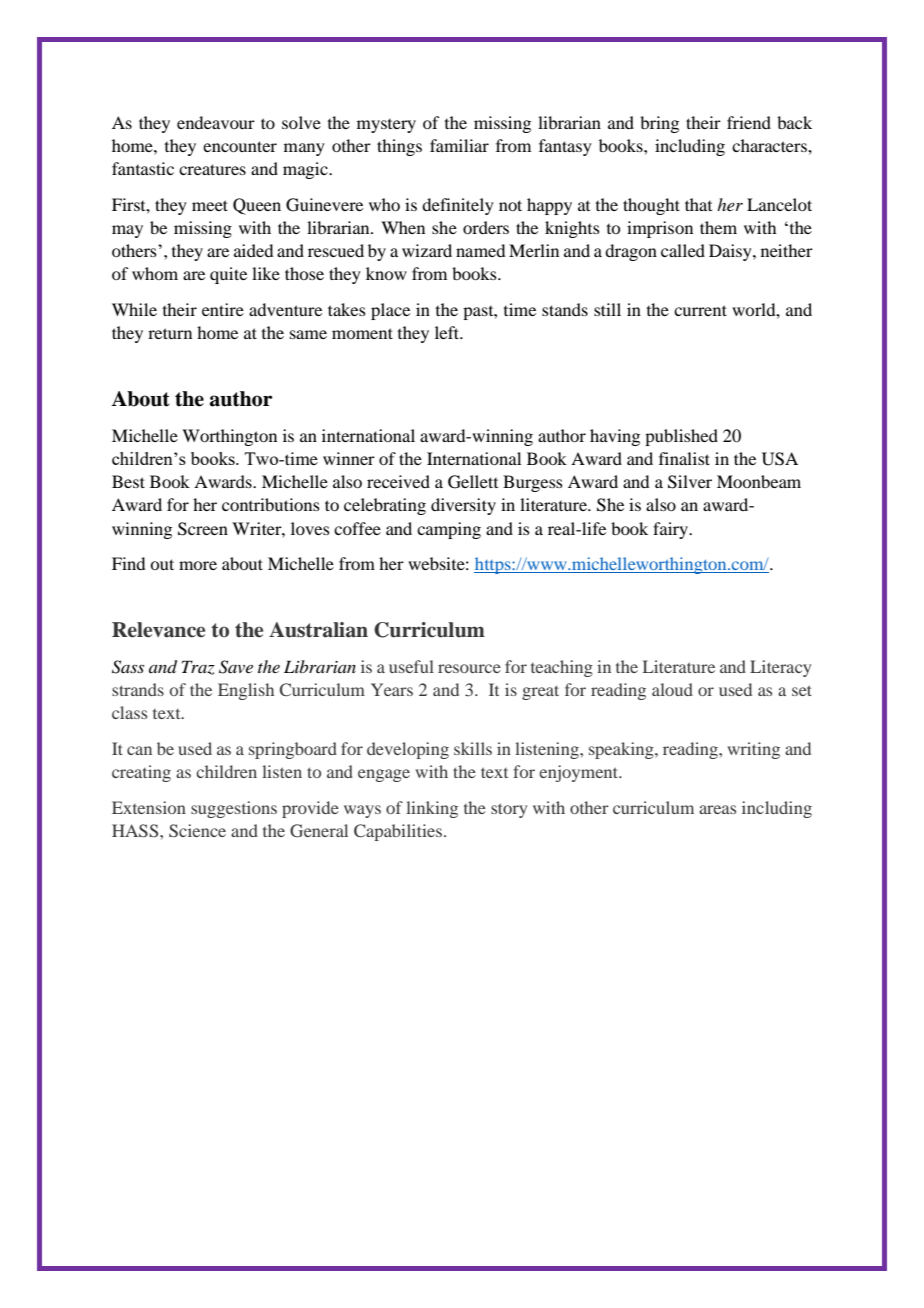  What do you see at coordinates (234, 809) in the screenshot?
I see `suggestions` at bounding box center [234, 809].
